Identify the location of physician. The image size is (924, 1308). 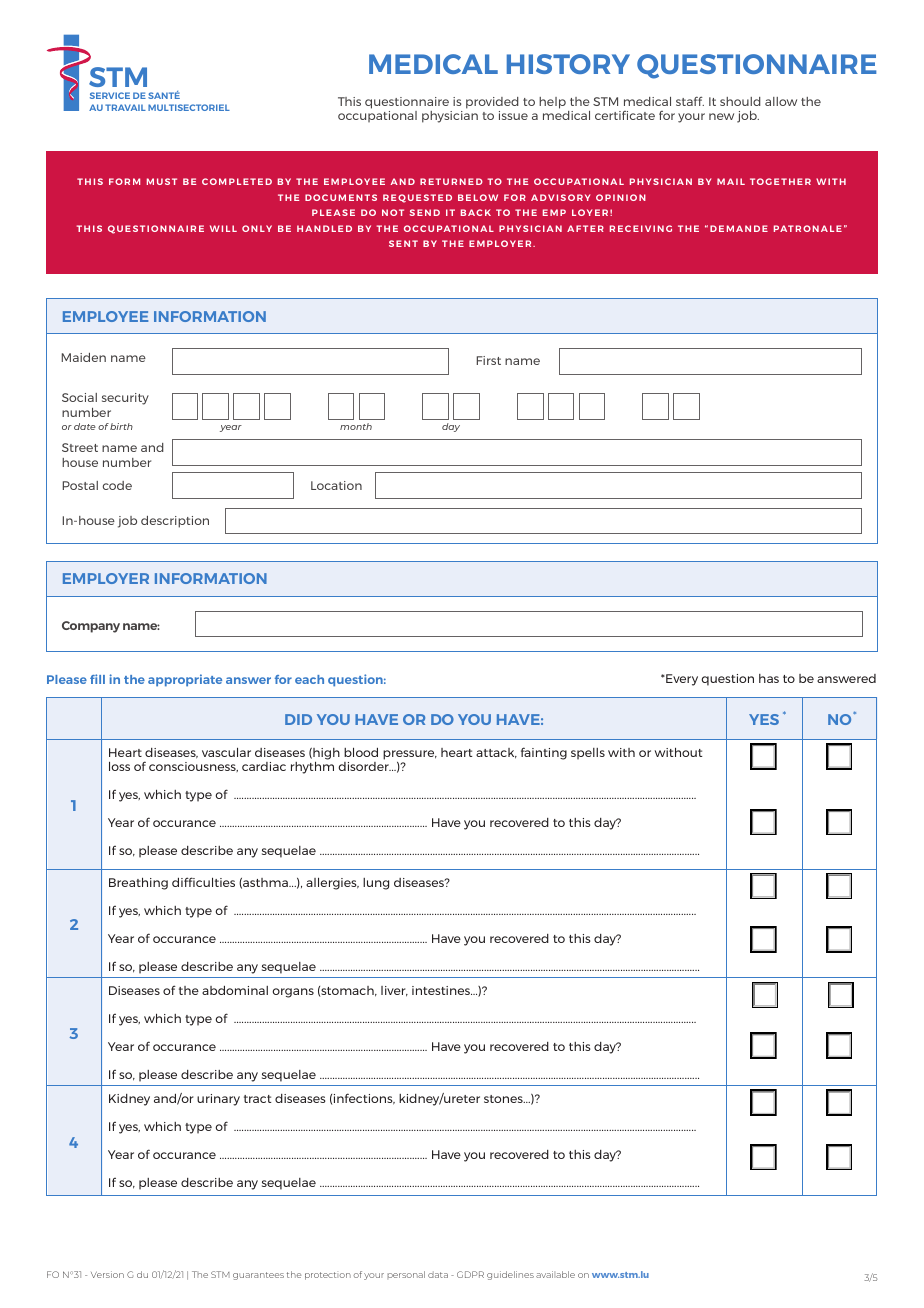
(450, 117).
